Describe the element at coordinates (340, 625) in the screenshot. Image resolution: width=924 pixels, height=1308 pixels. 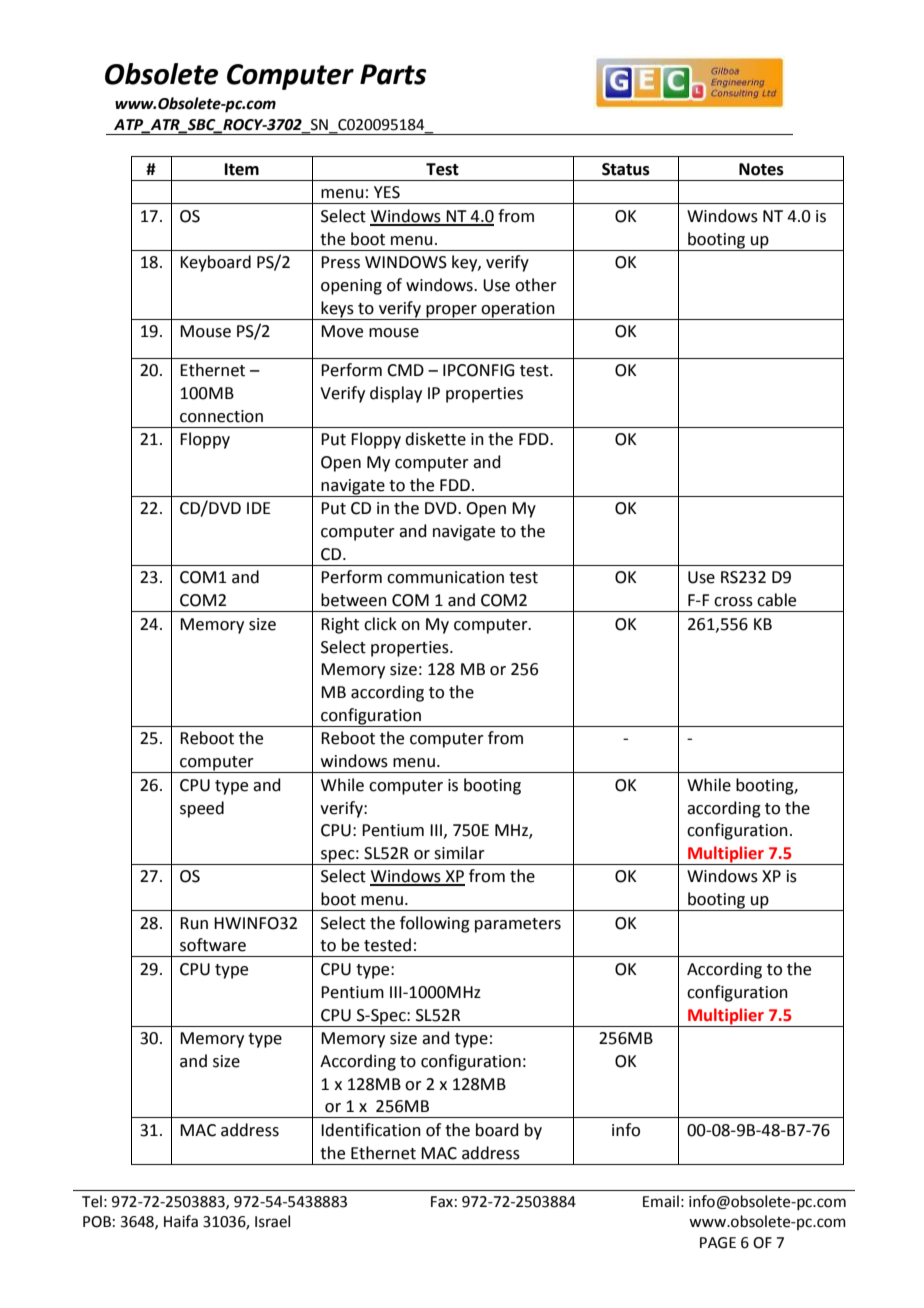
I see `Right` at that location.
